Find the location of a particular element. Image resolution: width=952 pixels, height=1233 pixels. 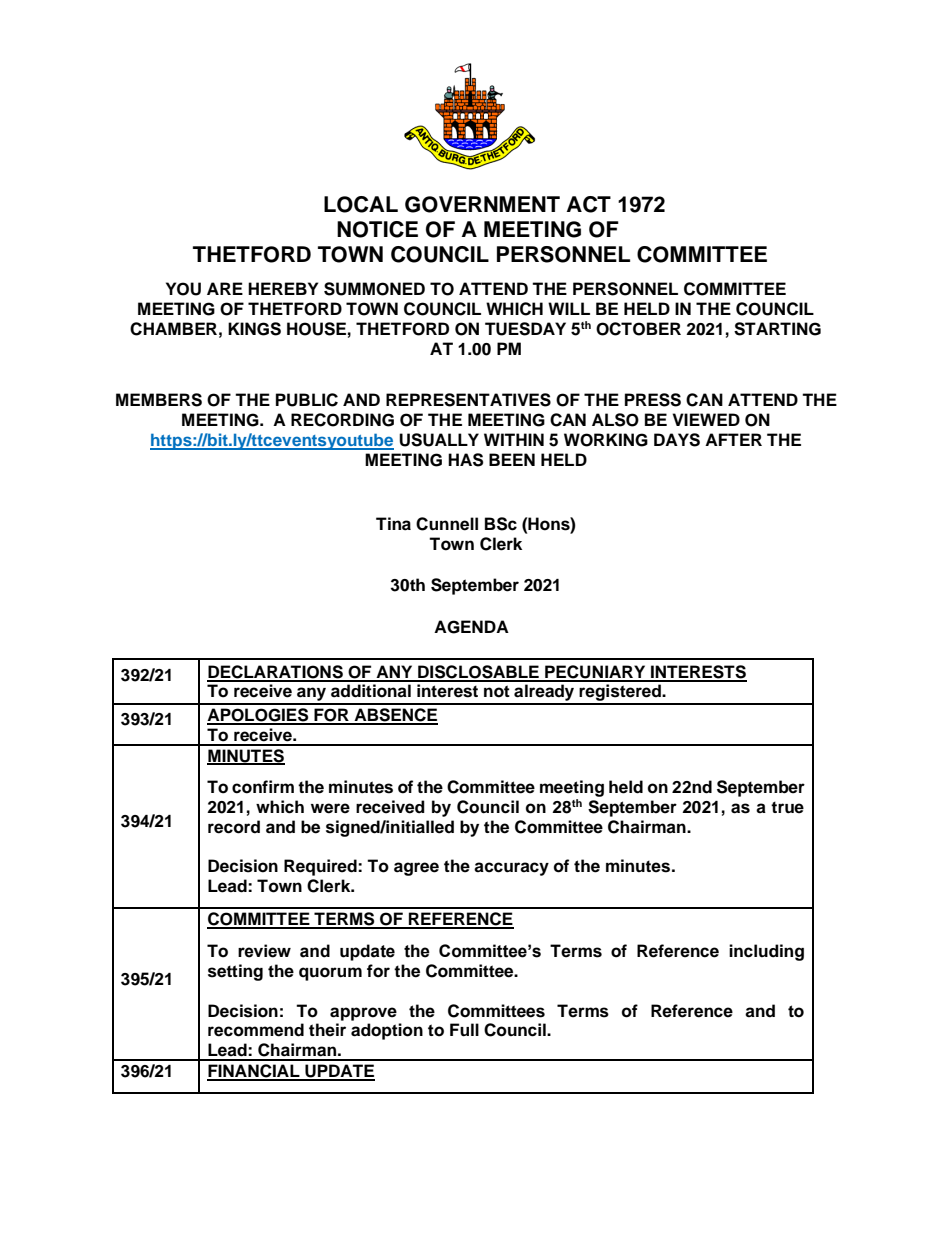

ARE is located at coordinates (225, 288).
